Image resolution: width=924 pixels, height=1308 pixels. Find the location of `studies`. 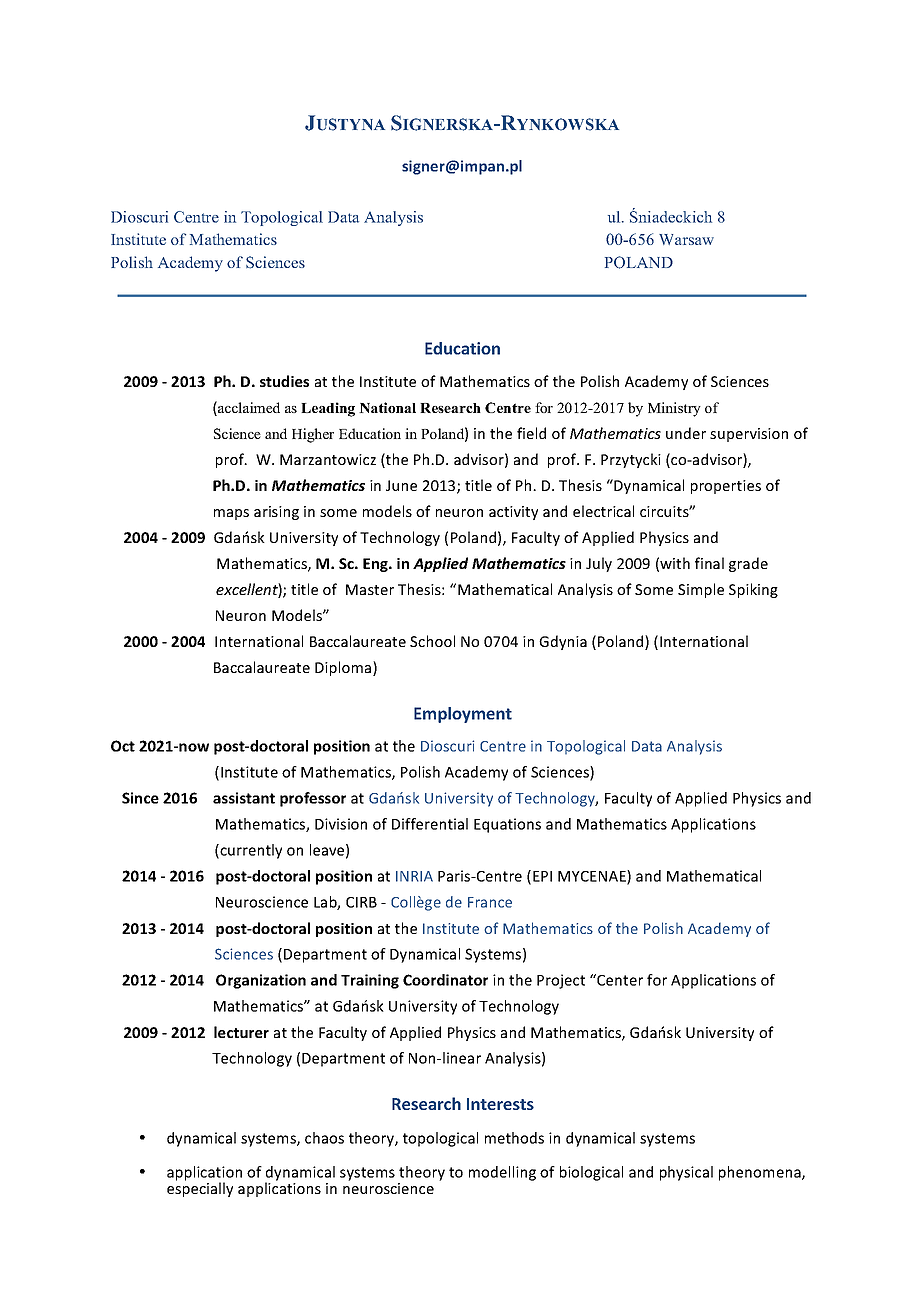

studies is located at coordinates (284, 381).
